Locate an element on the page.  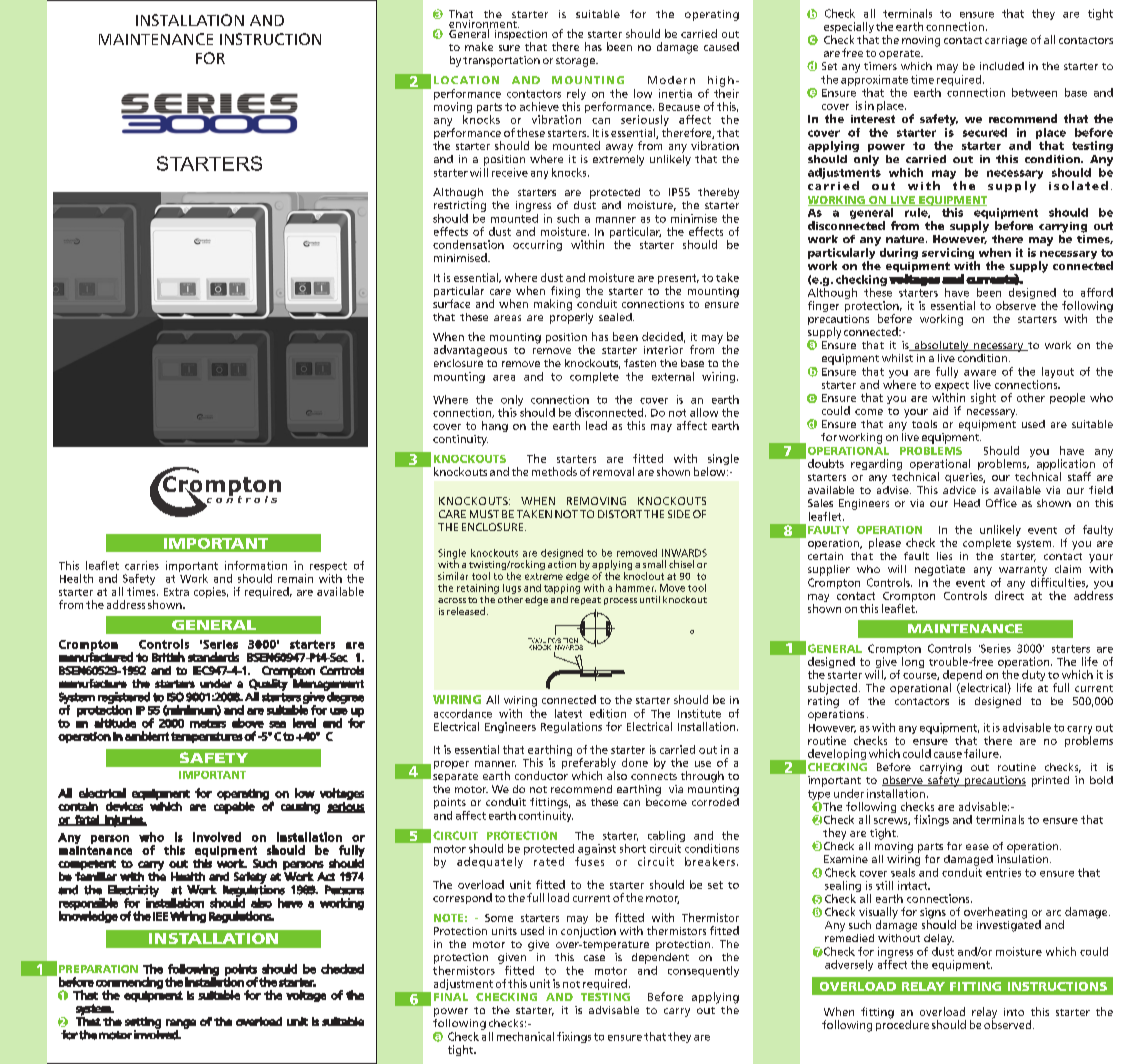
servicing is located at coordinates (949, 255).
